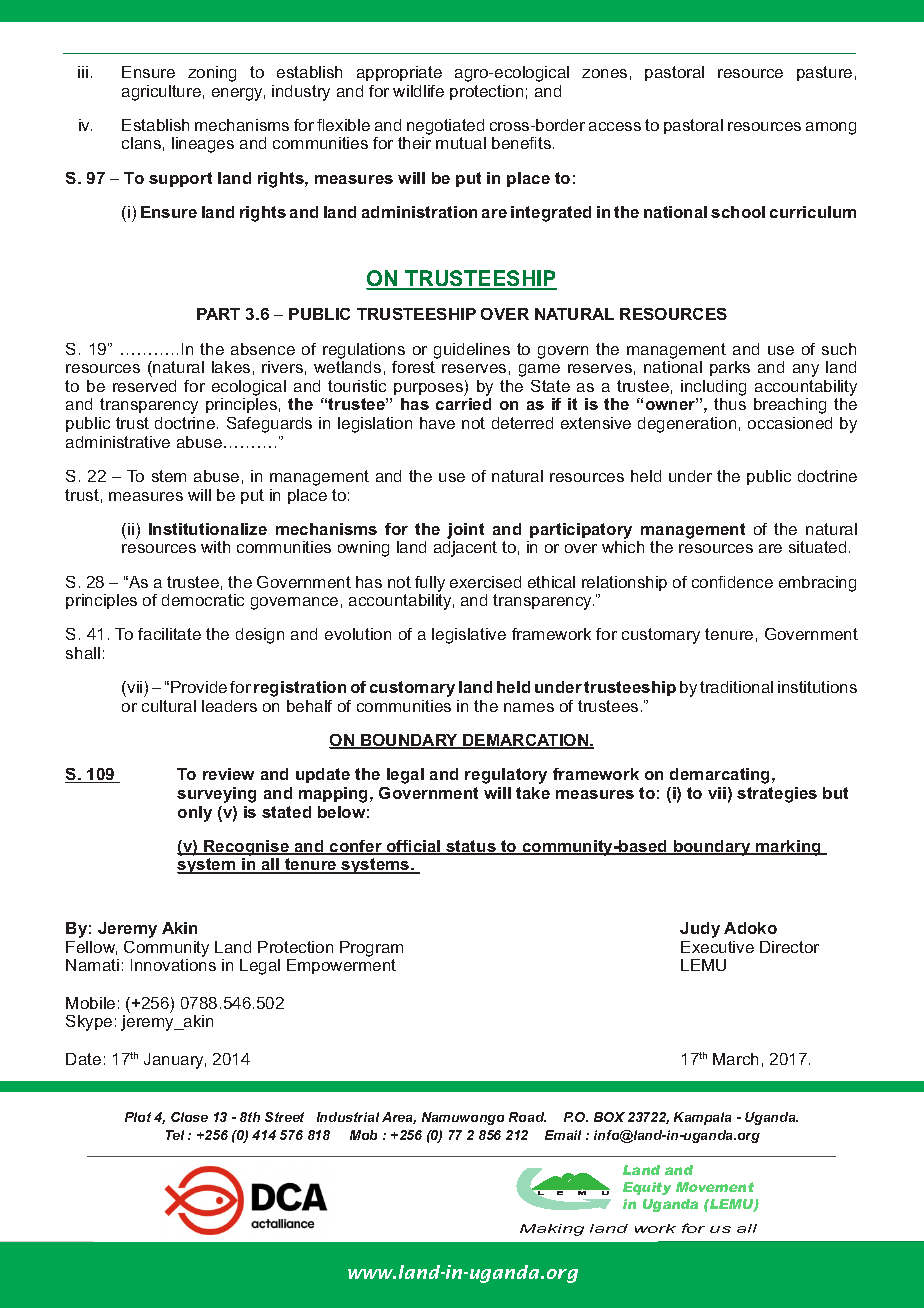 The width and height of the image is (924, 1308). I want to click on Close, so click(189, 1117).
